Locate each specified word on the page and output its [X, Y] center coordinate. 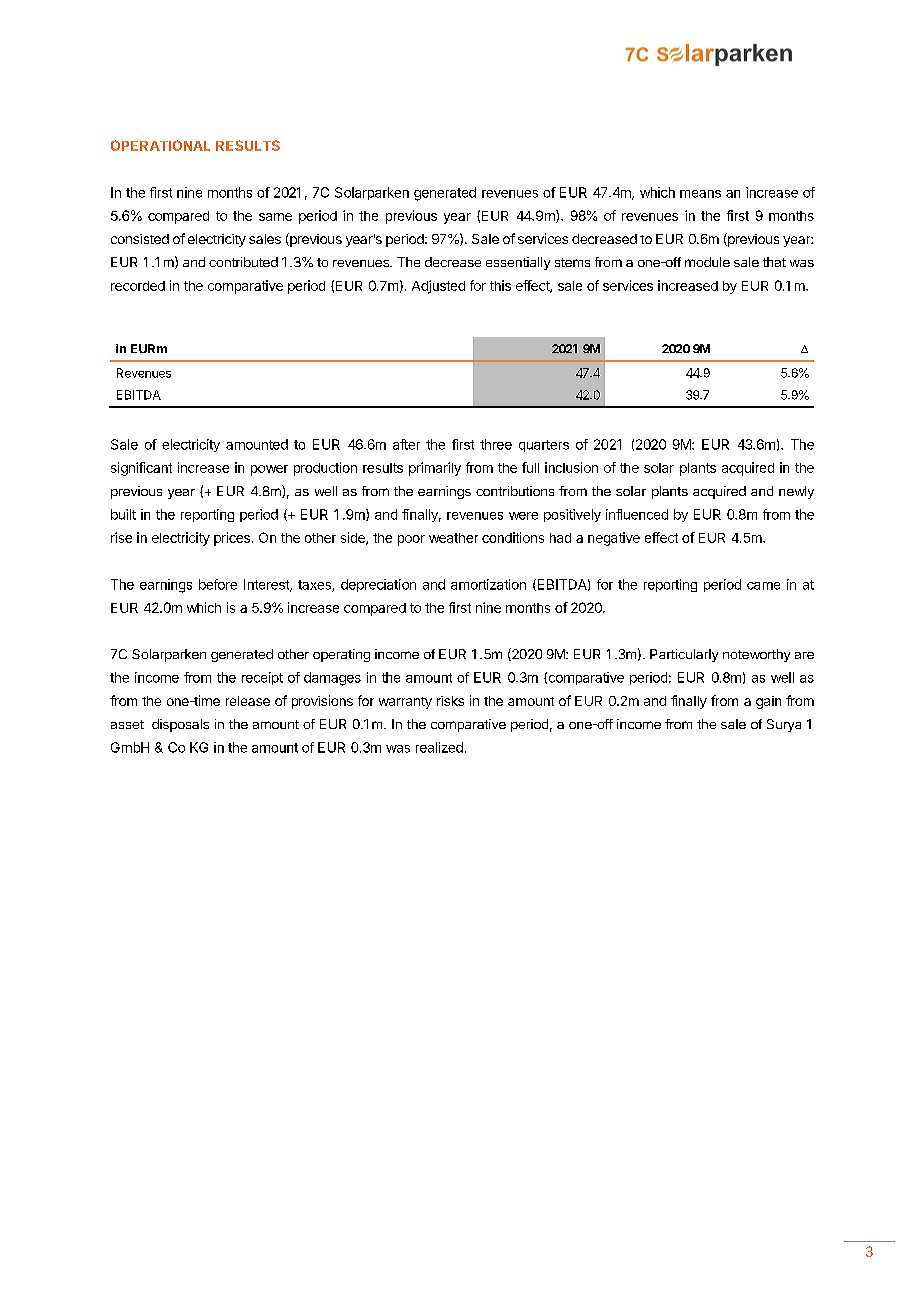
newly [796, 492]
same [275, 217]
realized [439, 747]
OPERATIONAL [160, 145]
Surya [784, 725]
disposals [180, 725]
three [496, 444]
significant [141, 469]
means [700, 194]
